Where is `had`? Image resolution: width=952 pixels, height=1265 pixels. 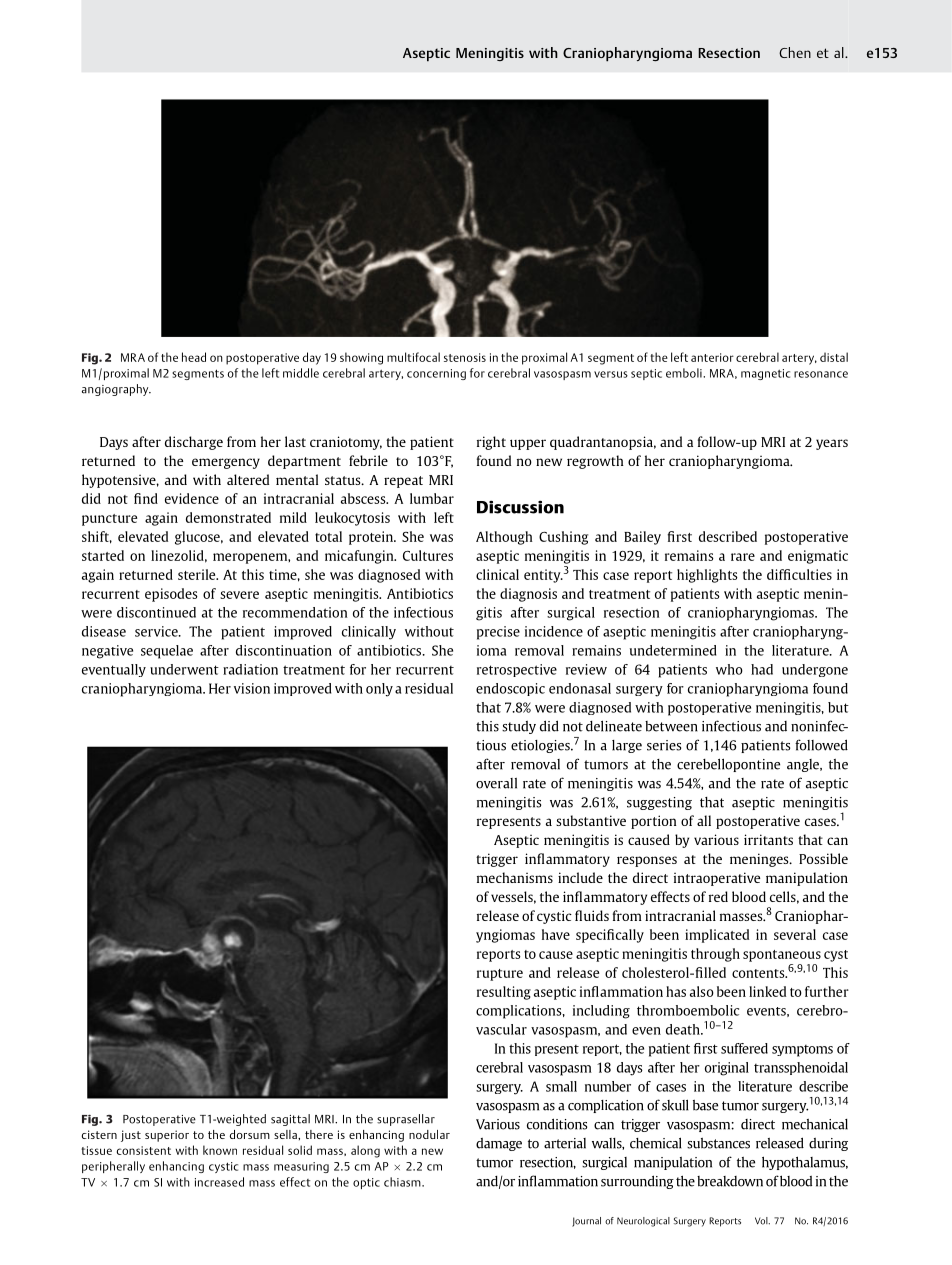 had is located at coordinates (762, 669).
